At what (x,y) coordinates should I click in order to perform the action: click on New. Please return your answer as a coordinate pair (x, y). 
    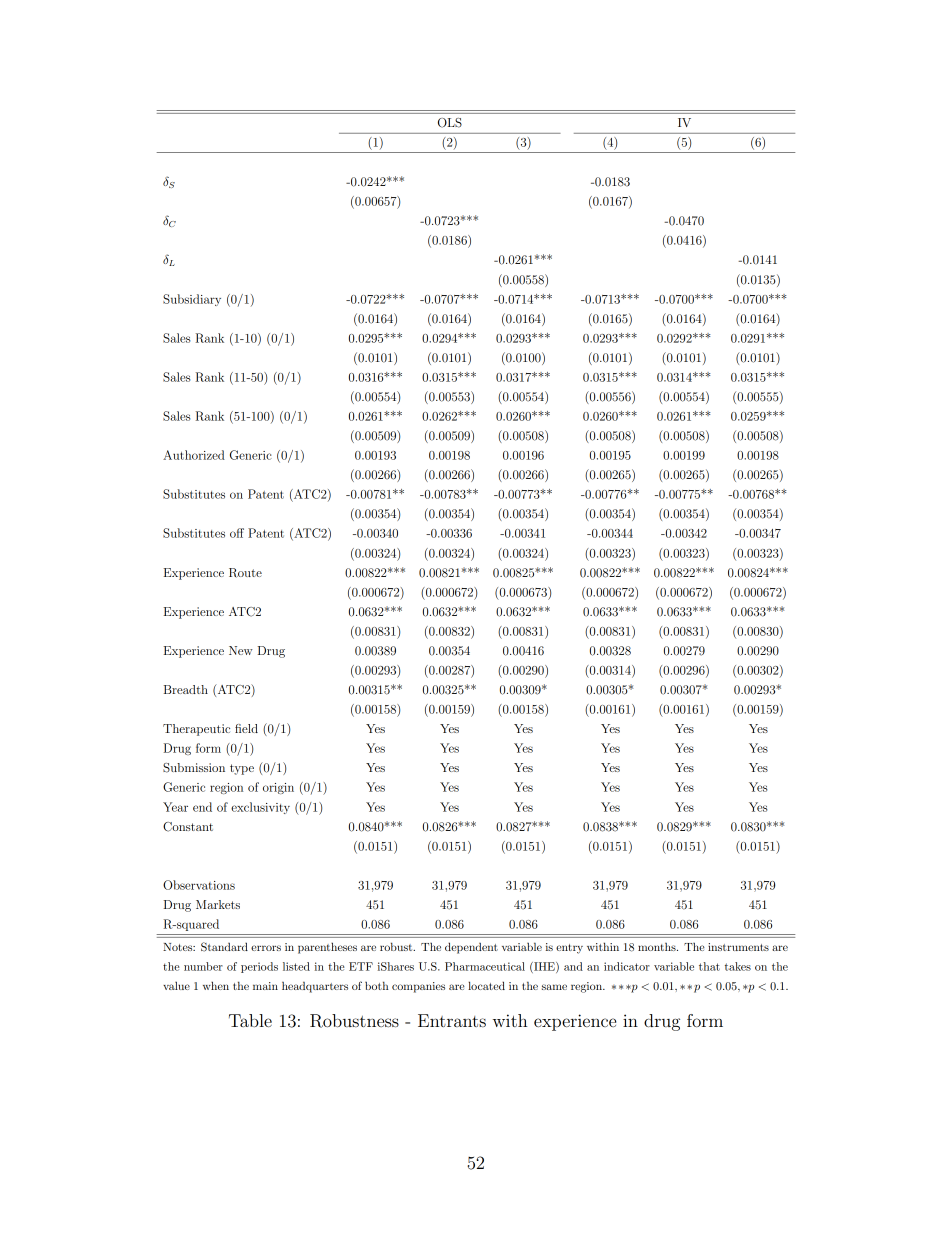
    Looking at the image, I should click on (241, 650).
